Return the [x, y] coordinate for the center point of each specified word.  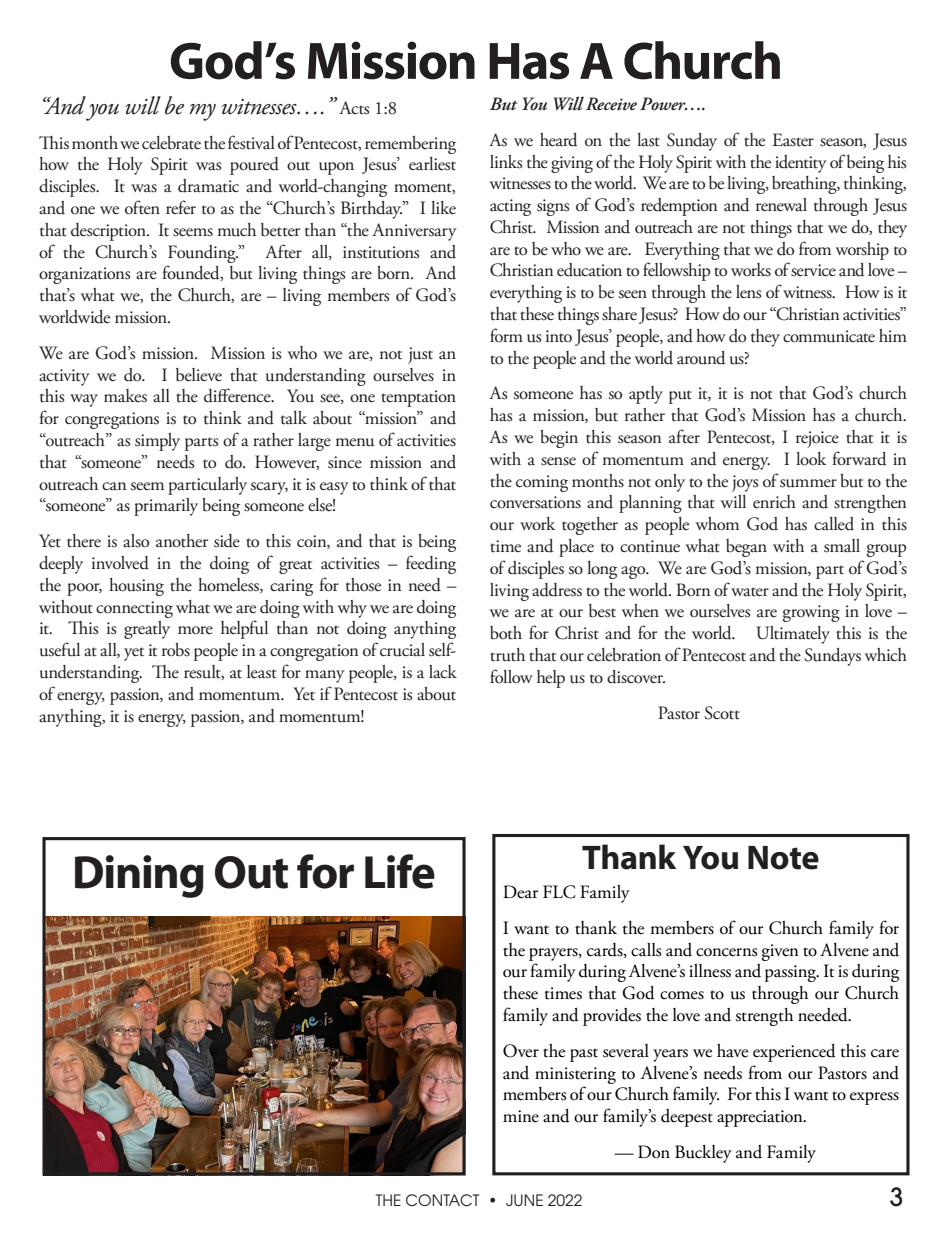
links [506, 162]
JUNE [524, 1200]
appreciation [761, 1118]
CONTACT [442, 1200]
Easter [793, 140]
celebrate [171, 143]
